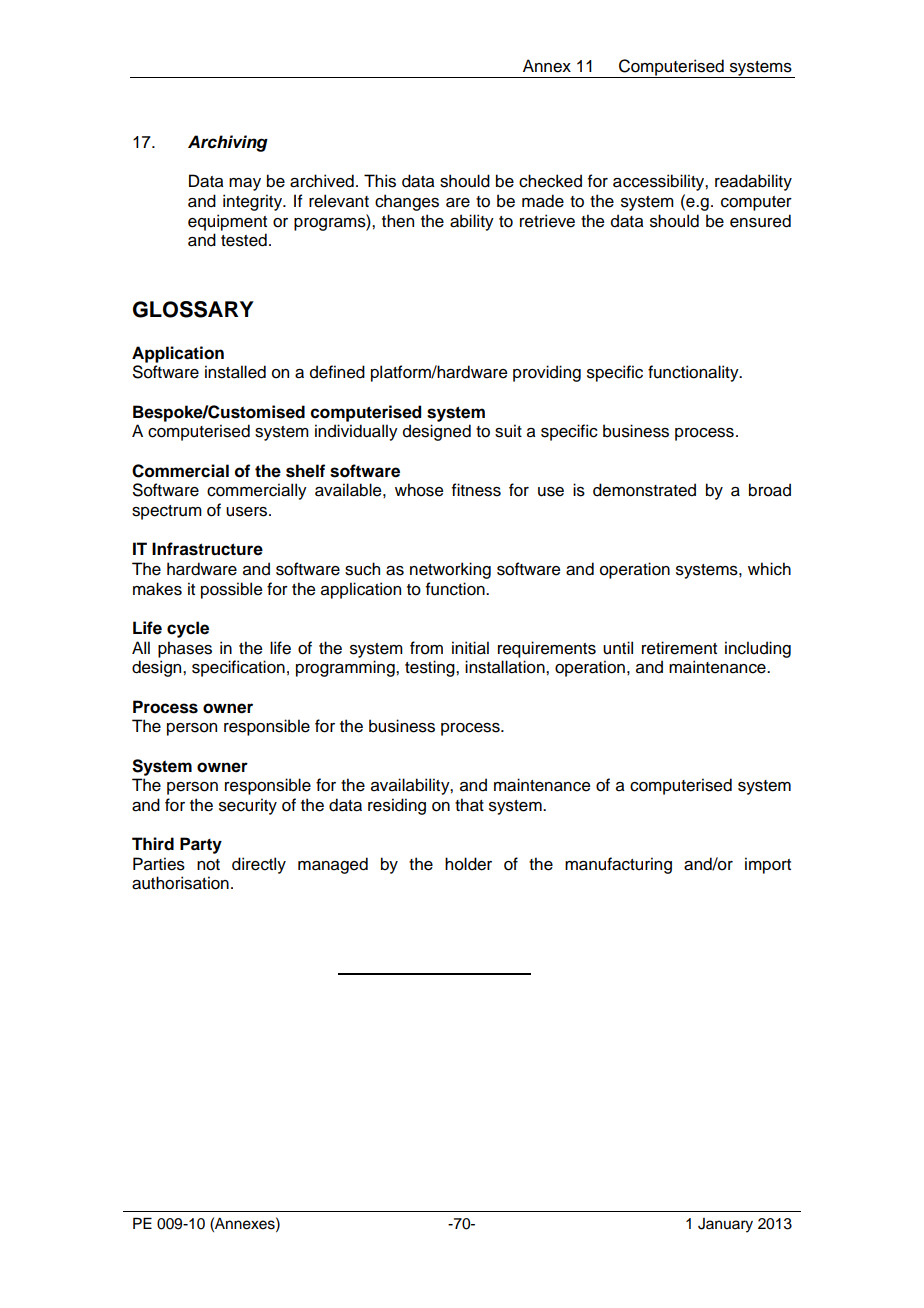 The height and width of the document is (1308, 924). Describe the element at coordinates (248, 512) in the document. I see `users` at that location.
